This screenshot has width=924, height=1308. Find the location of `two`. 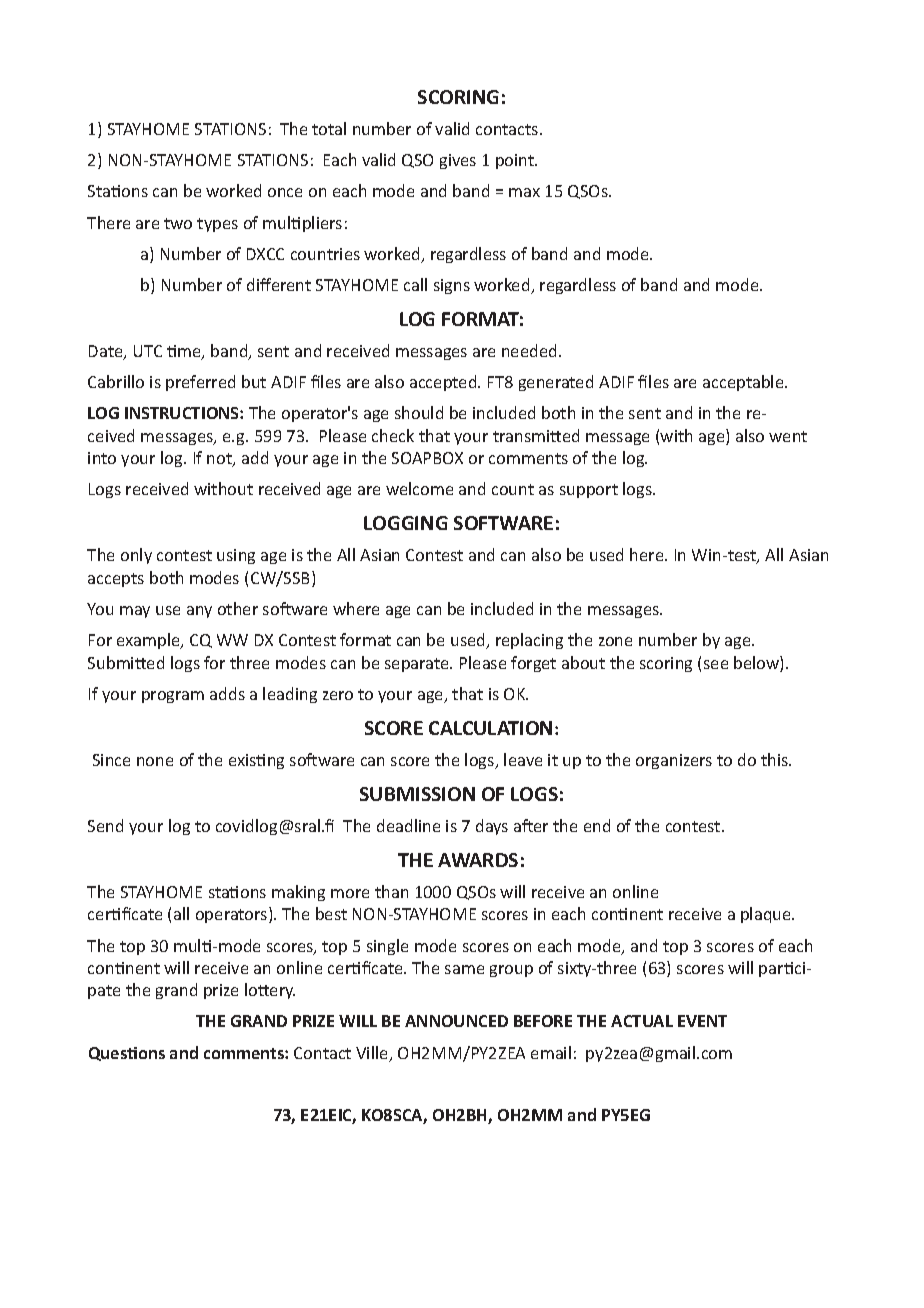

two is located at coordinates (178, 223).
